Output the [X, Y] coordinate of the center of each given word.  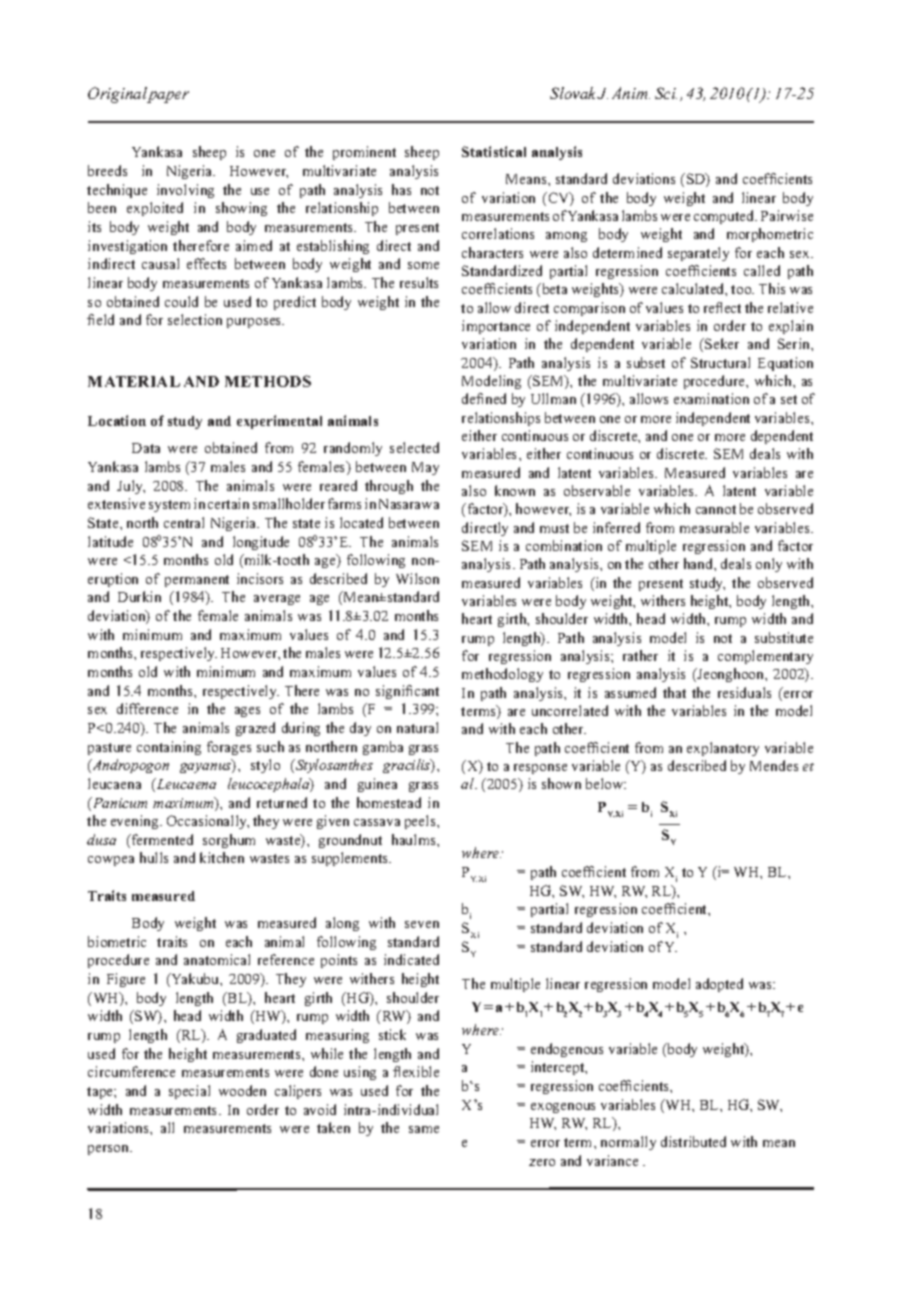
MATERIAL [134, 381]
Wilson [417, 578]
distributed [693, 1141]
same [424, 1129]
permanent [197, 581]
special [189, 1092]
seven [422, 924]
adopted [719, 985]
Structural [720, 362]
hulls [154, 857]
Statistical [494, 151]
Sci [666, 93]
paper [168, 97]
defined [484, 398]
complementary [765, 657]
